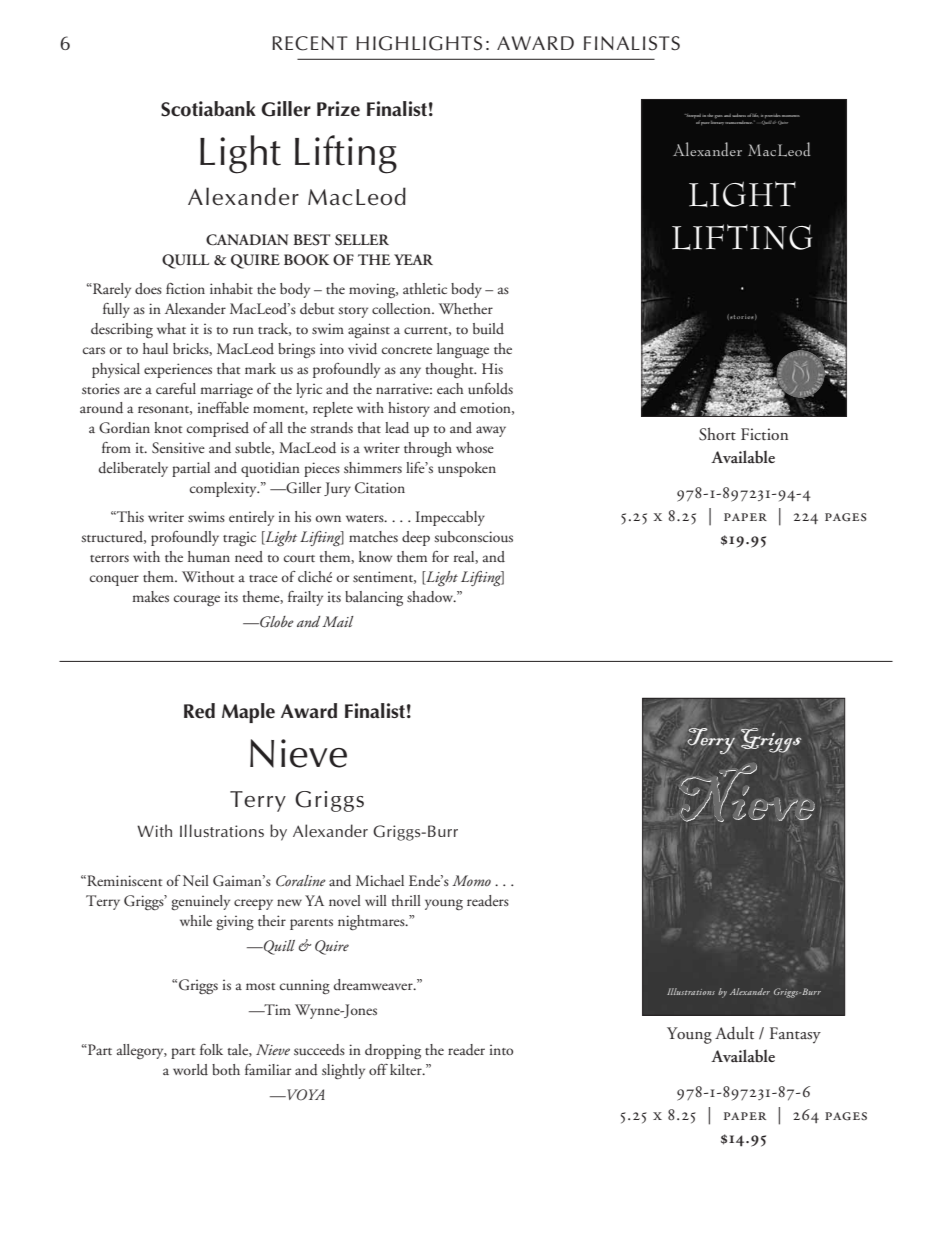 This screenshot has width=952, height=1250. I want to click on Prize, so click(338, 109).
